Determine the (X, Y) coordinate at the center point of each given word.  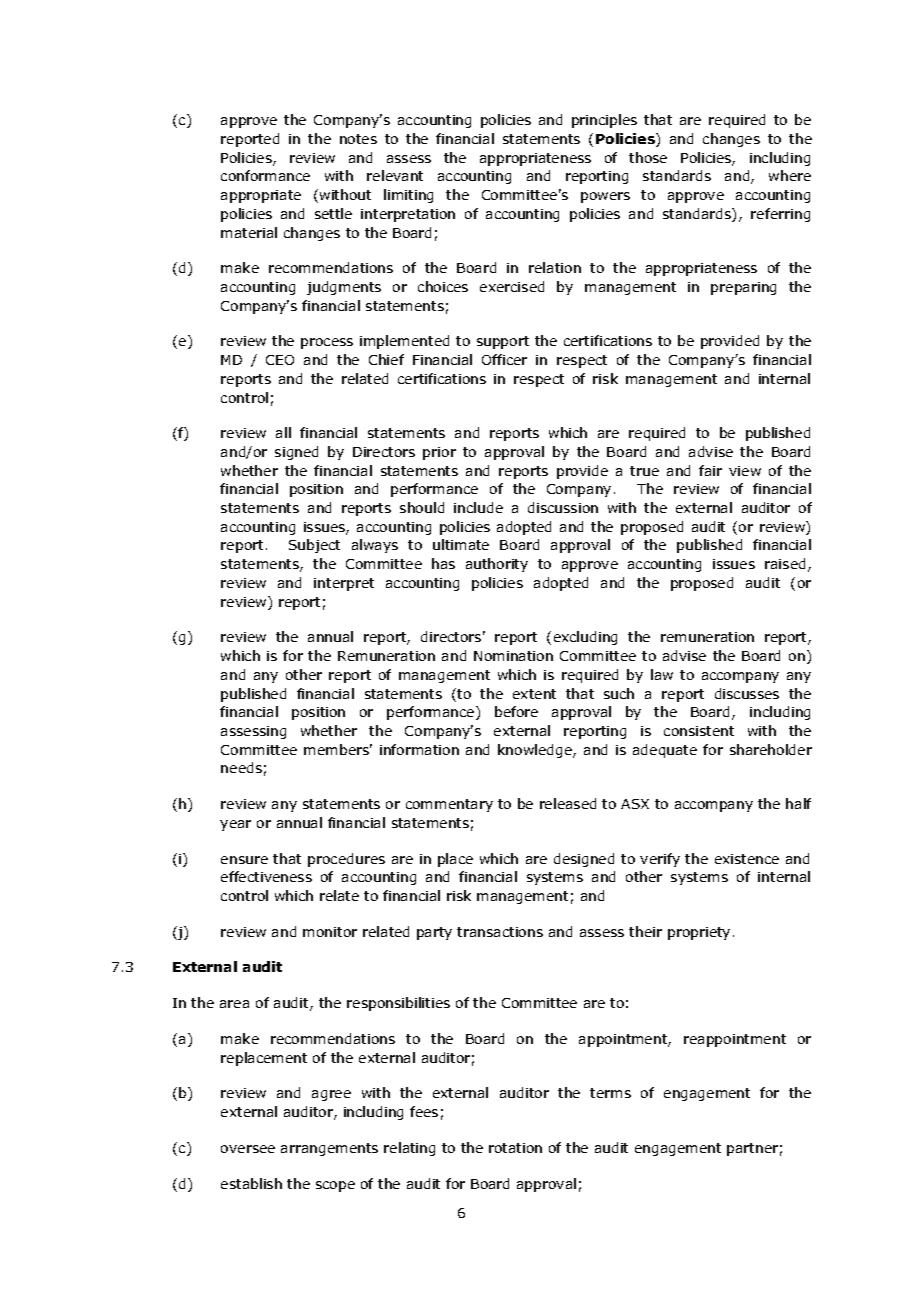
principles (604, 121)
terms (610, 1093)
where (790, 175)
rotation (515, 1148)
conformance (265, 175)
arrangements (329, 1149)
